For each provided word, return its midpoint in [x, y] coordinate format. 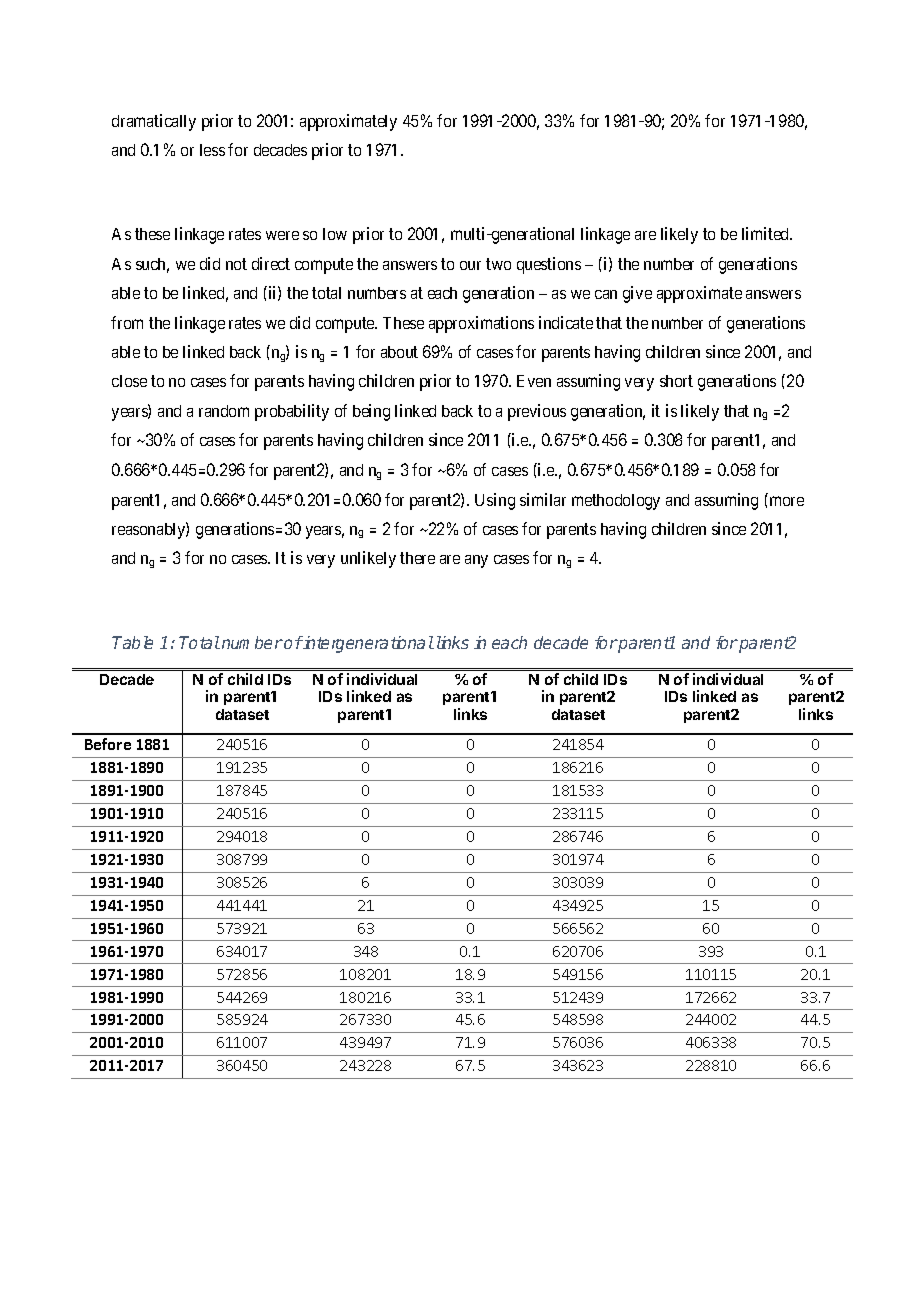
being [371, 412]
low [335, 234]
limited [767, 233]
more [787, 501]
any [476, 561]
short [676, 381]
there [417, 558]
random [224, 411]
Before [108, 744]
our [470, 265]
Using [495, 501]
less [212, 150]
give [637, 294]
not [236, 264]
